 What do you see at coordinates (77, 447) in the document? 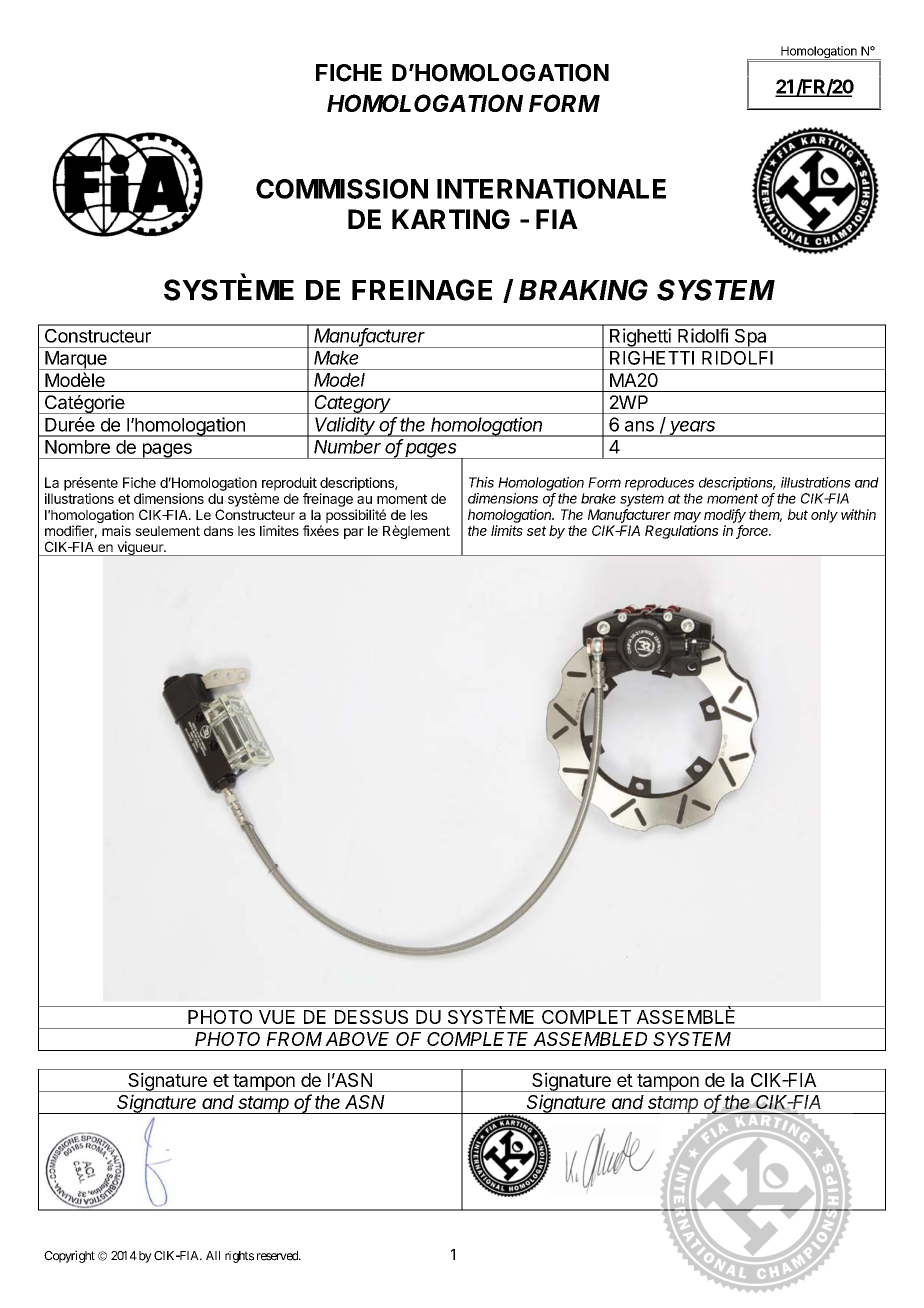
I see `Nombre` at bounding box center [77, 447].
